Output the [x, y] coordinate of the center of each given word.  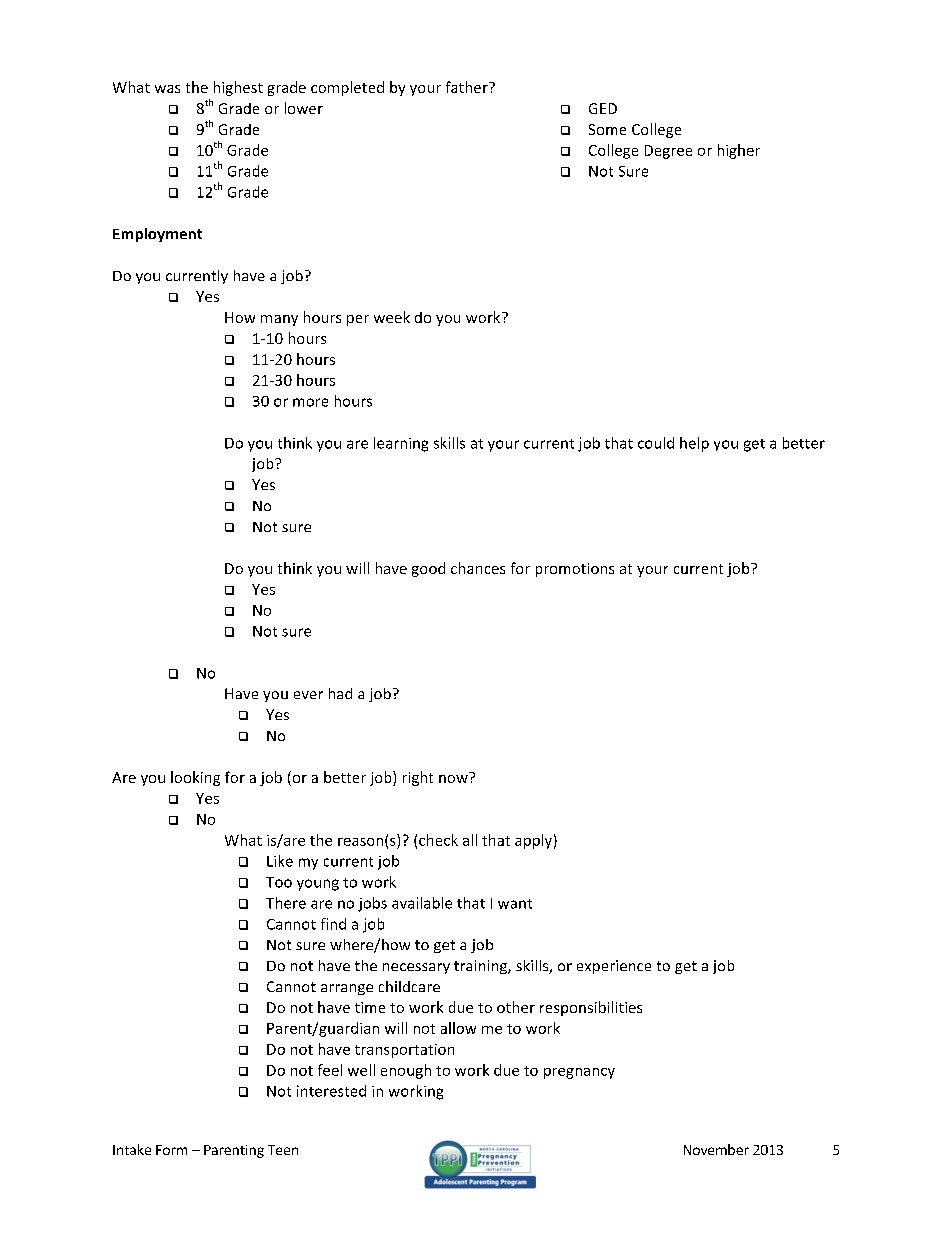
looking [195, 778]
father [468, 87]
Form [171, 1150]
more [310, 402]
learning [401, 444]
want [515, 904]
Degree [668, 152]
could [656, 443]
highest [238, 88]
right [418, 778]
